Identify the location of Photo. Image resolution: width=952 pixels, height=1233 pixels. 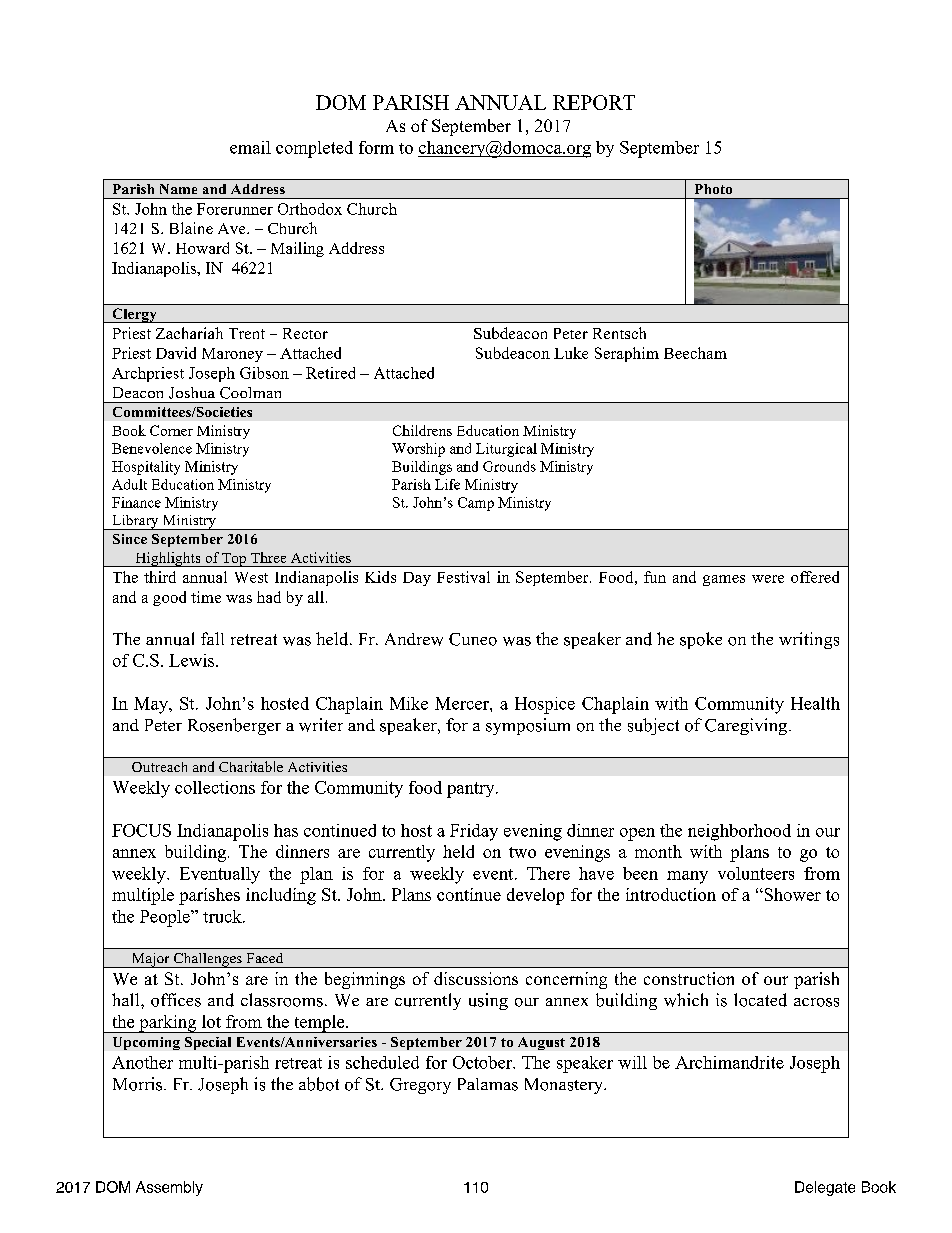
(713, 189).
